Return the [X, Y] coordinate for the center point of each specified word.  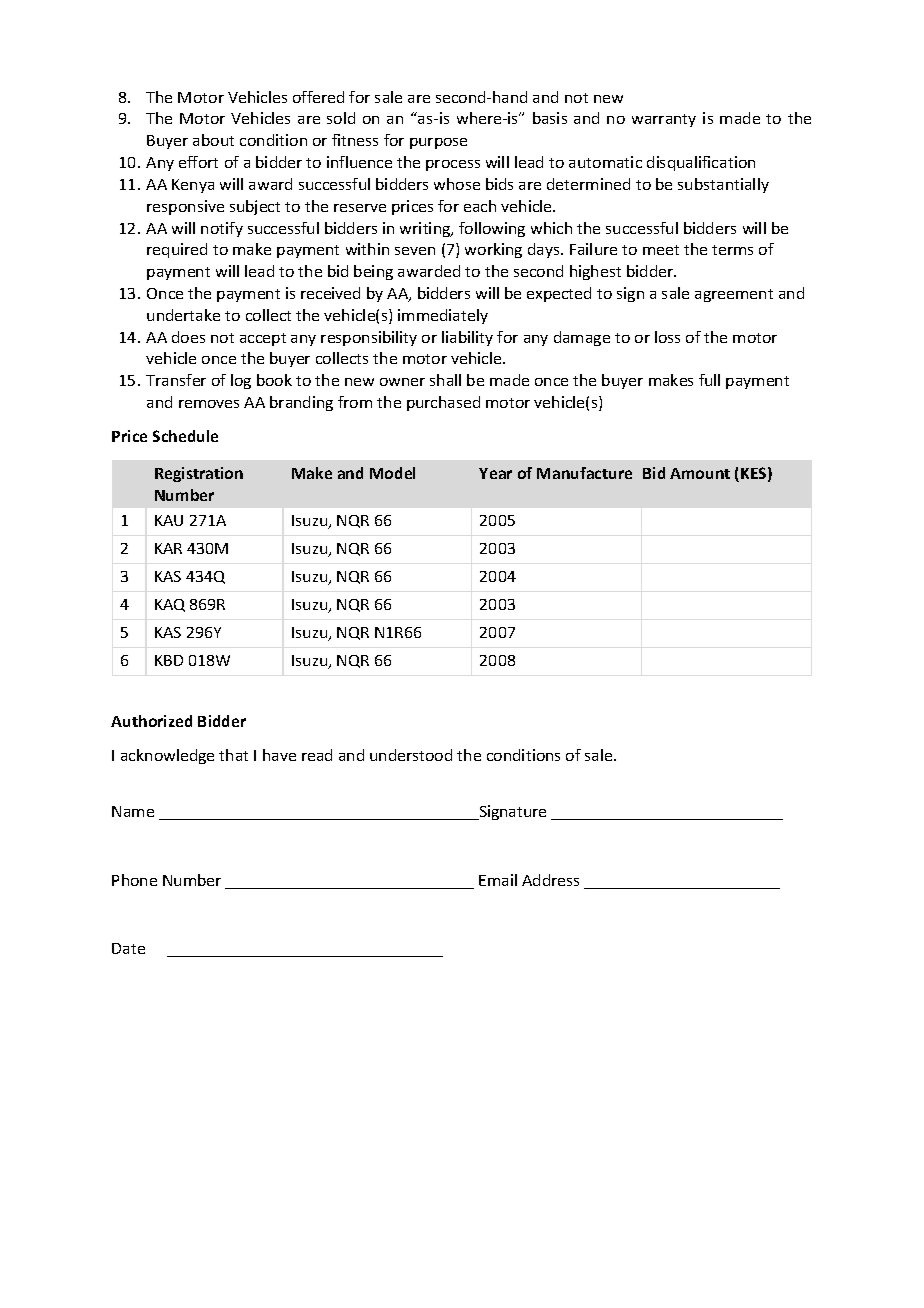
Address [550, 880]
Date [128, 948]
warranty [664, 120]
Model [392, 473]
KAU [169, 520]
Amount [700, 473]
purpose [438, 143]
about [213, 140]
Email [498, 880]
